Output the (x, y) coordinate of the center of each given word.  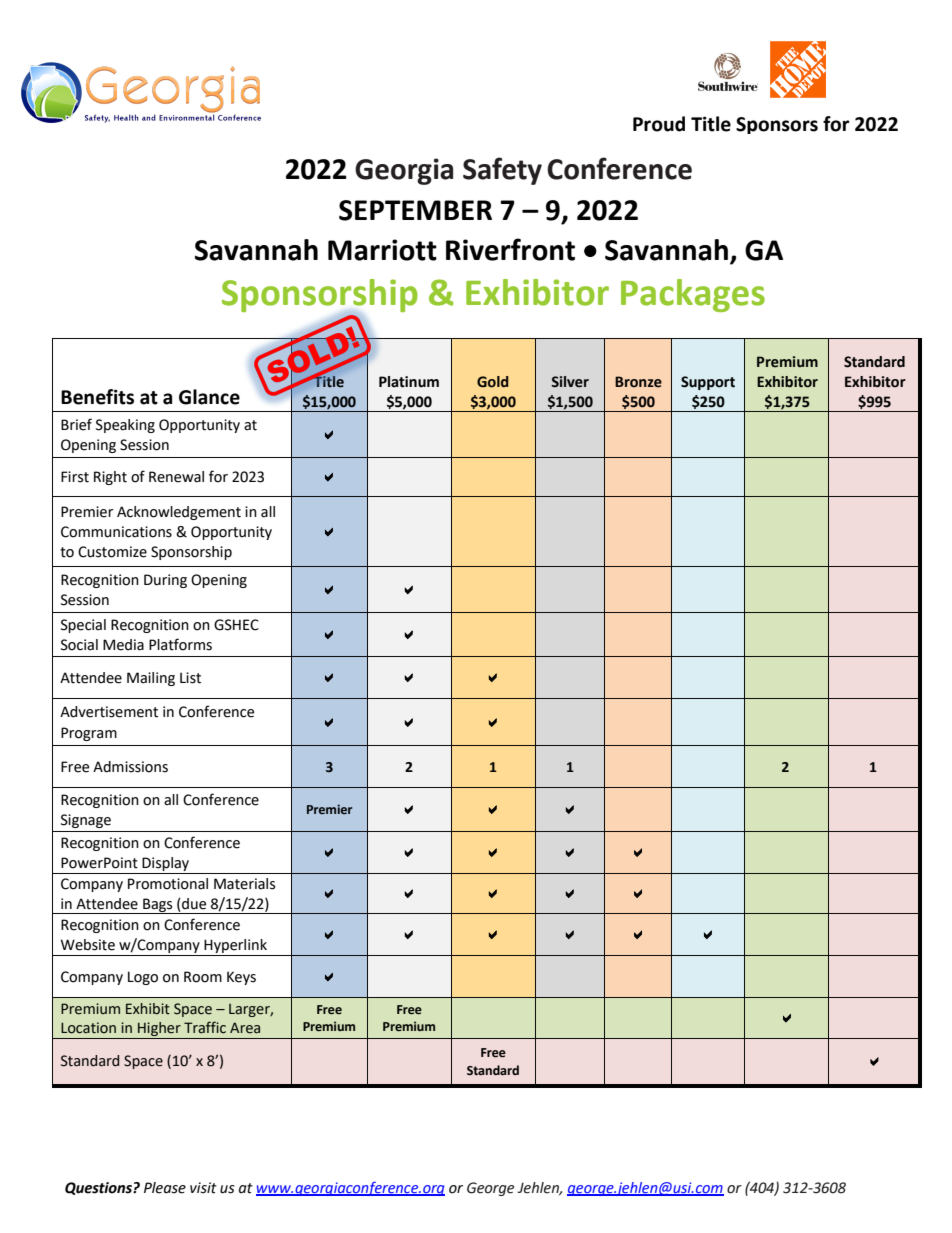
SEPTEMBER (415, 210)
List (190, 678)
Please (165, 1188)
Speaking (125, 426)
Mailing (151, 679)
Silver (570, 382)
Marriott (382, 250)
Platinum (409, 382)
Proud (659, 124)
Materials (244, 884)
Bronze (638, 382)
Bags (158, 906)
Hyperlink (235, 946)
